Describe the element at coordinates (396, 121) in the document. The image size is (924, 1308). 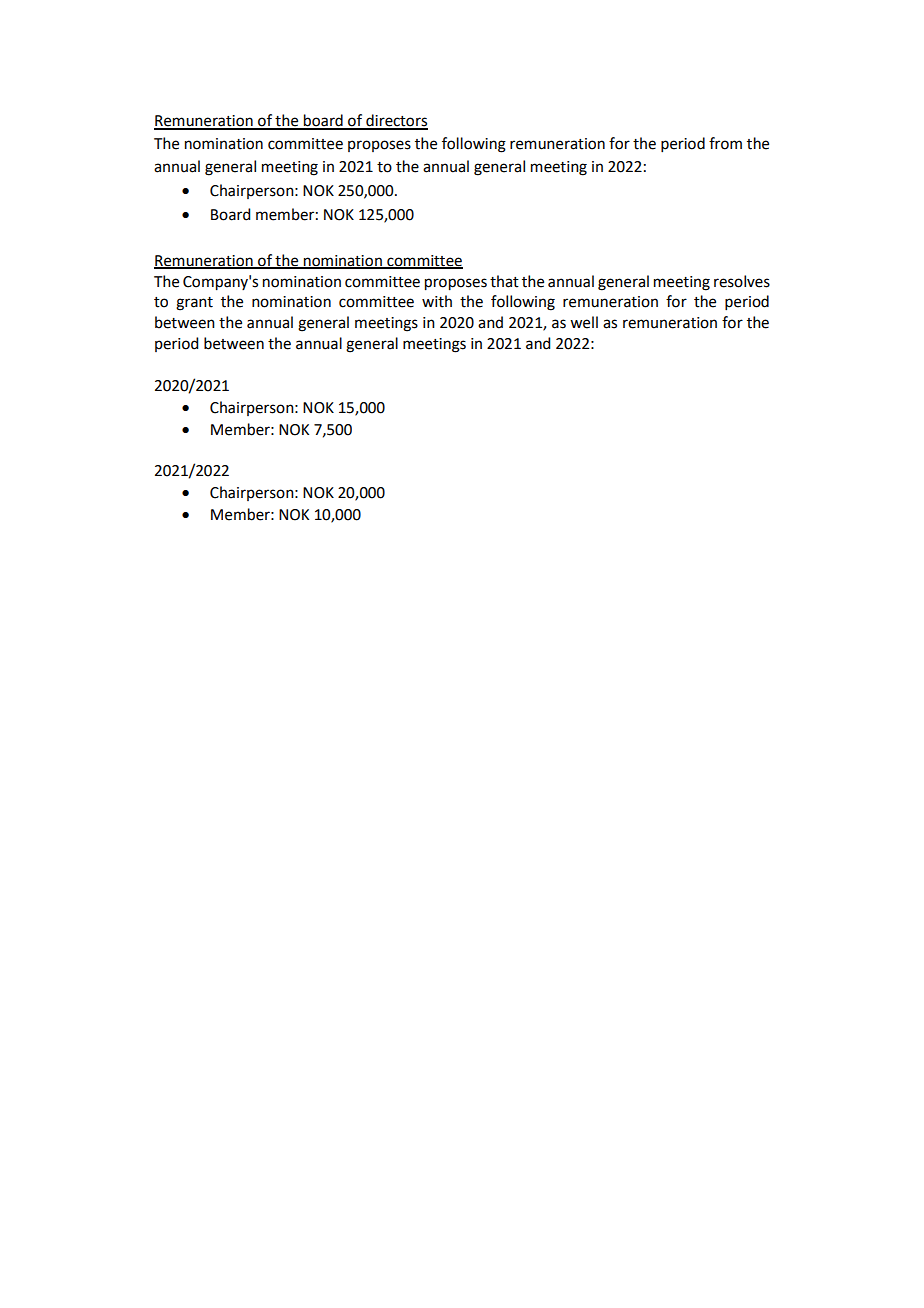
I see `directors` at that location.
